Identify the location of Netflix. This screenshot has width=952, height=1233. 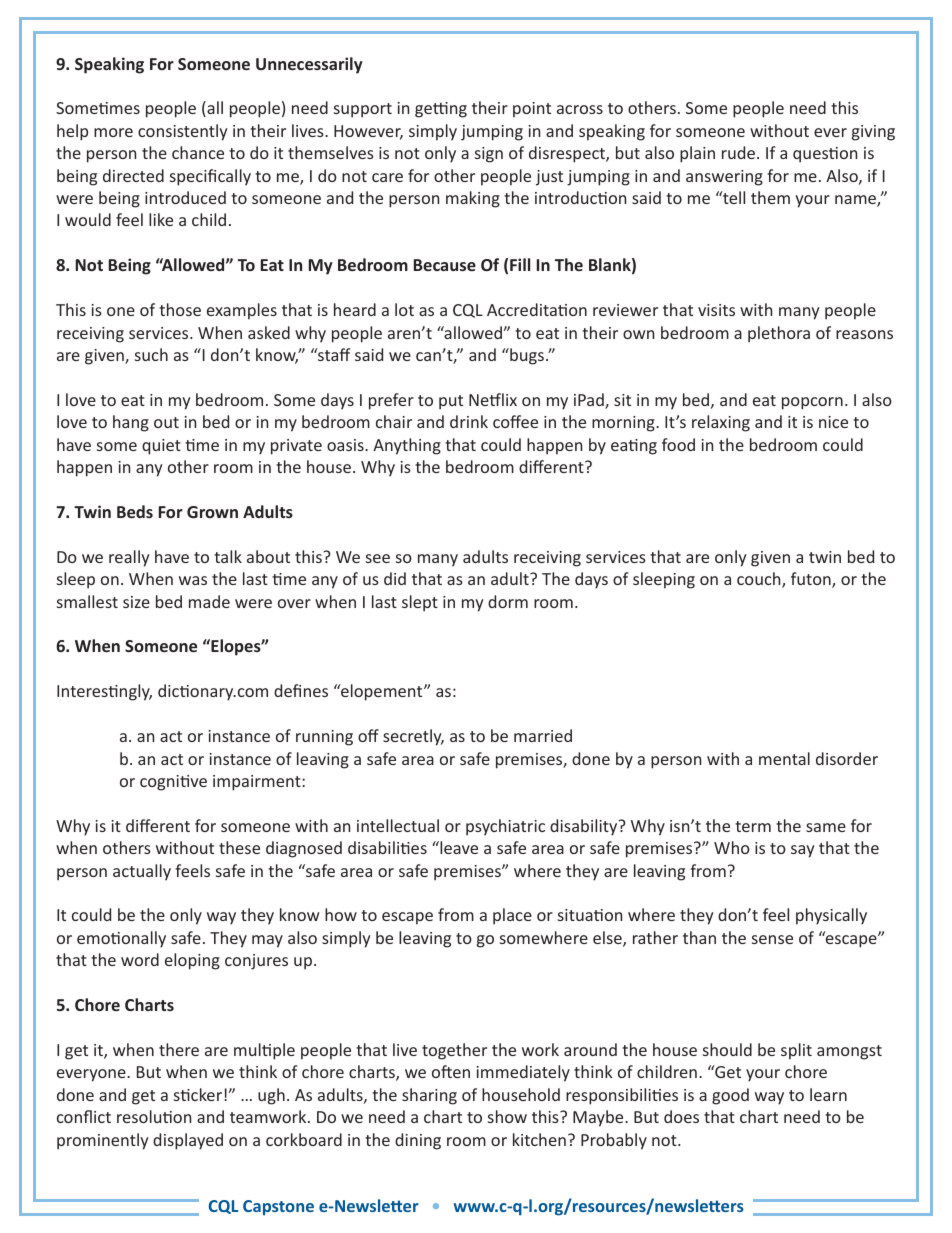
(493, 399).
